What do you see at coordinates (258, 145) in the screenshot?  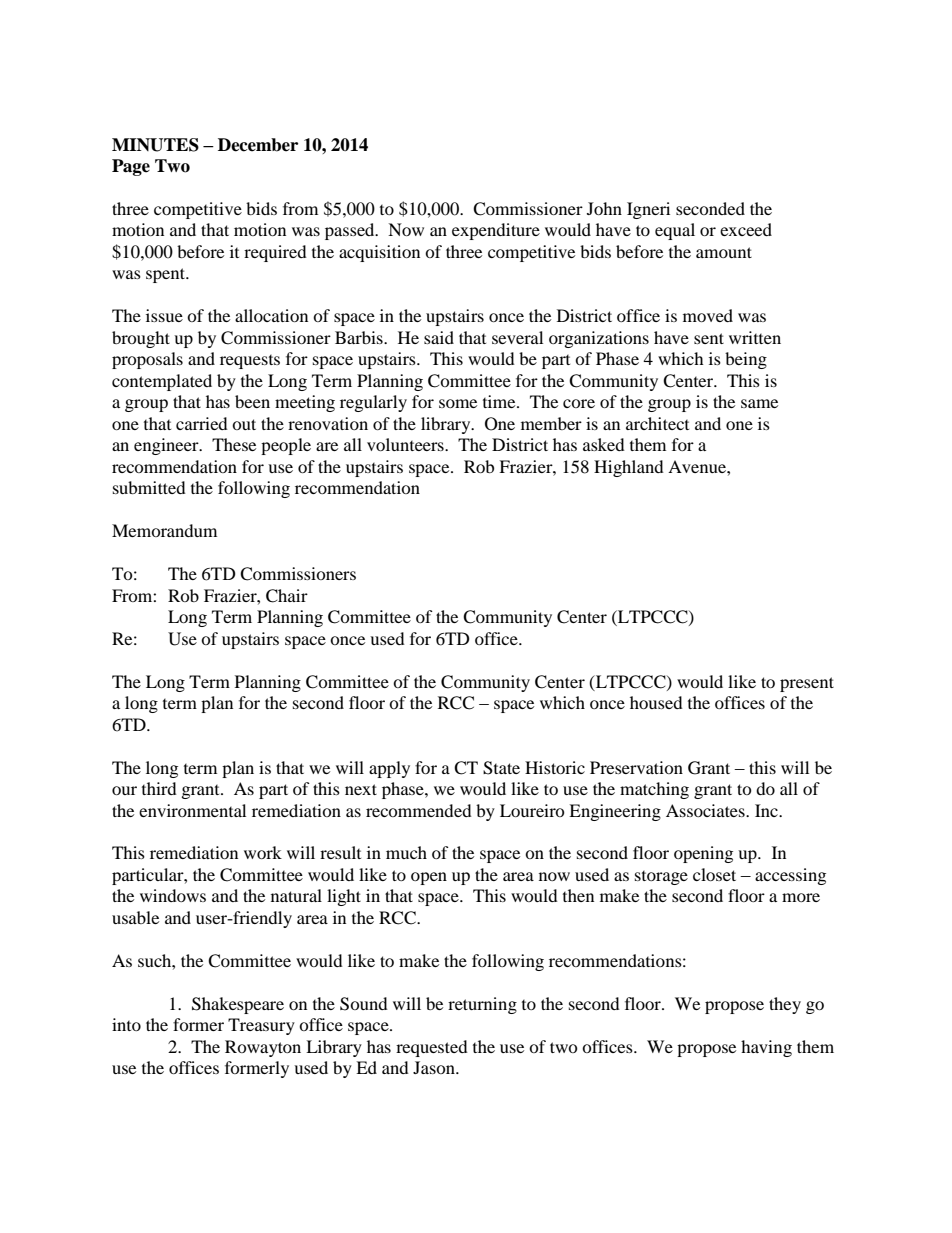 I see `December` at bounding box center [258, 145].
